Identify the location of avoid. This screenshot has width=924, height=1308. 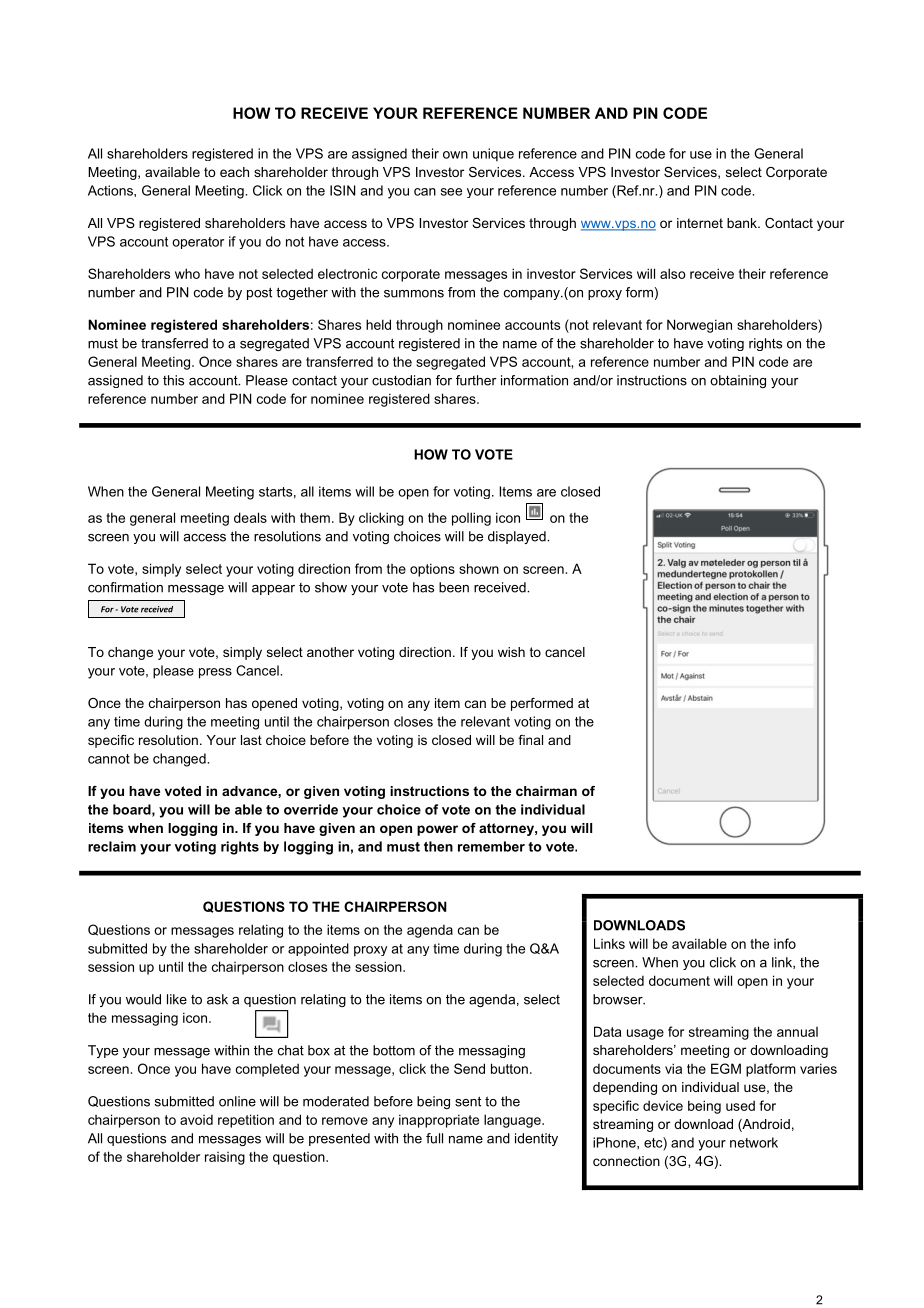
(196, 1120).
